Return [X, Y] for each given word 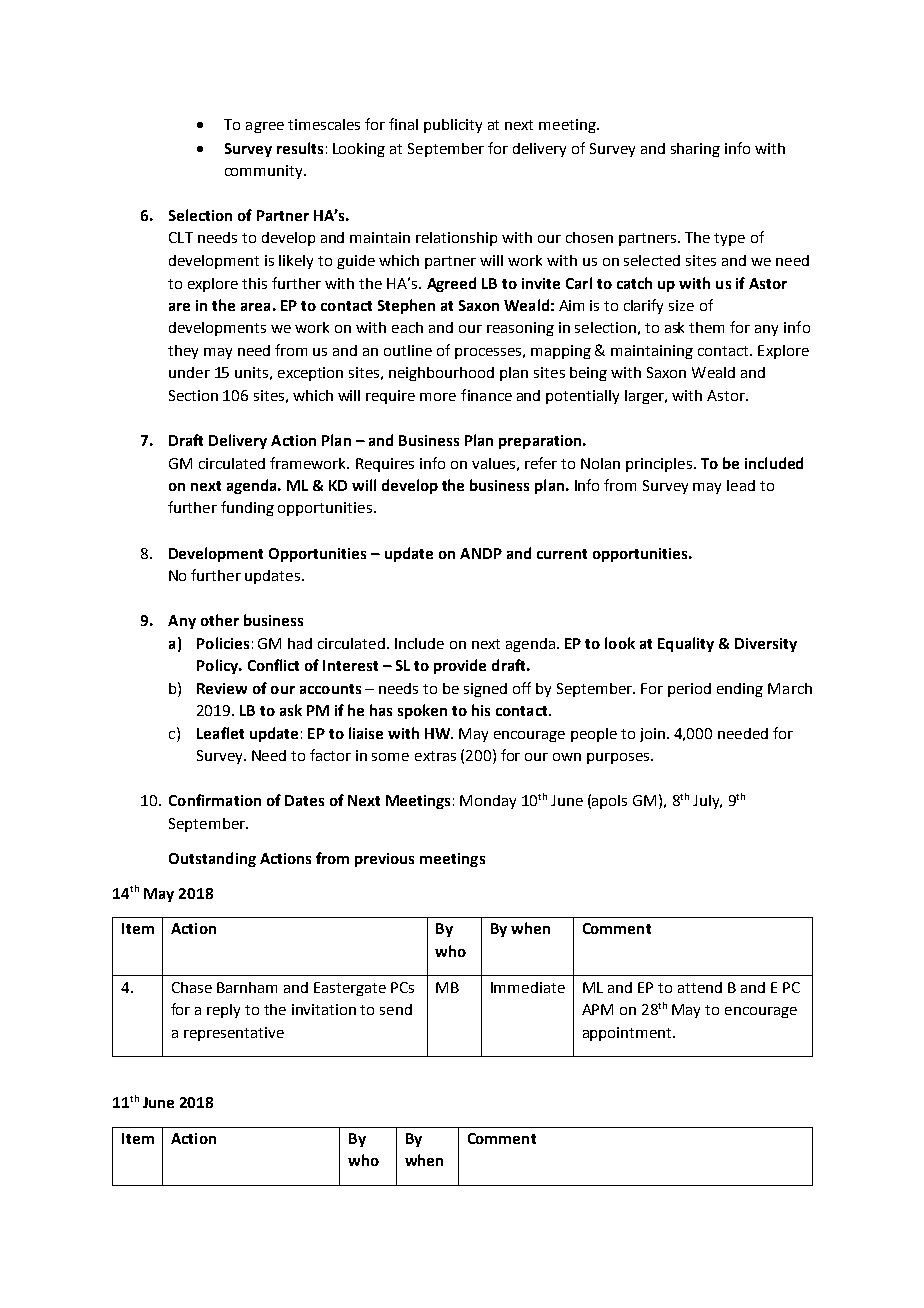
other [220, 620]
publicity [453, 126]
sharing [695, 150]
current [562, 554]
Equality [686, 644]
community [265, 172]
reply [223, 1011]
